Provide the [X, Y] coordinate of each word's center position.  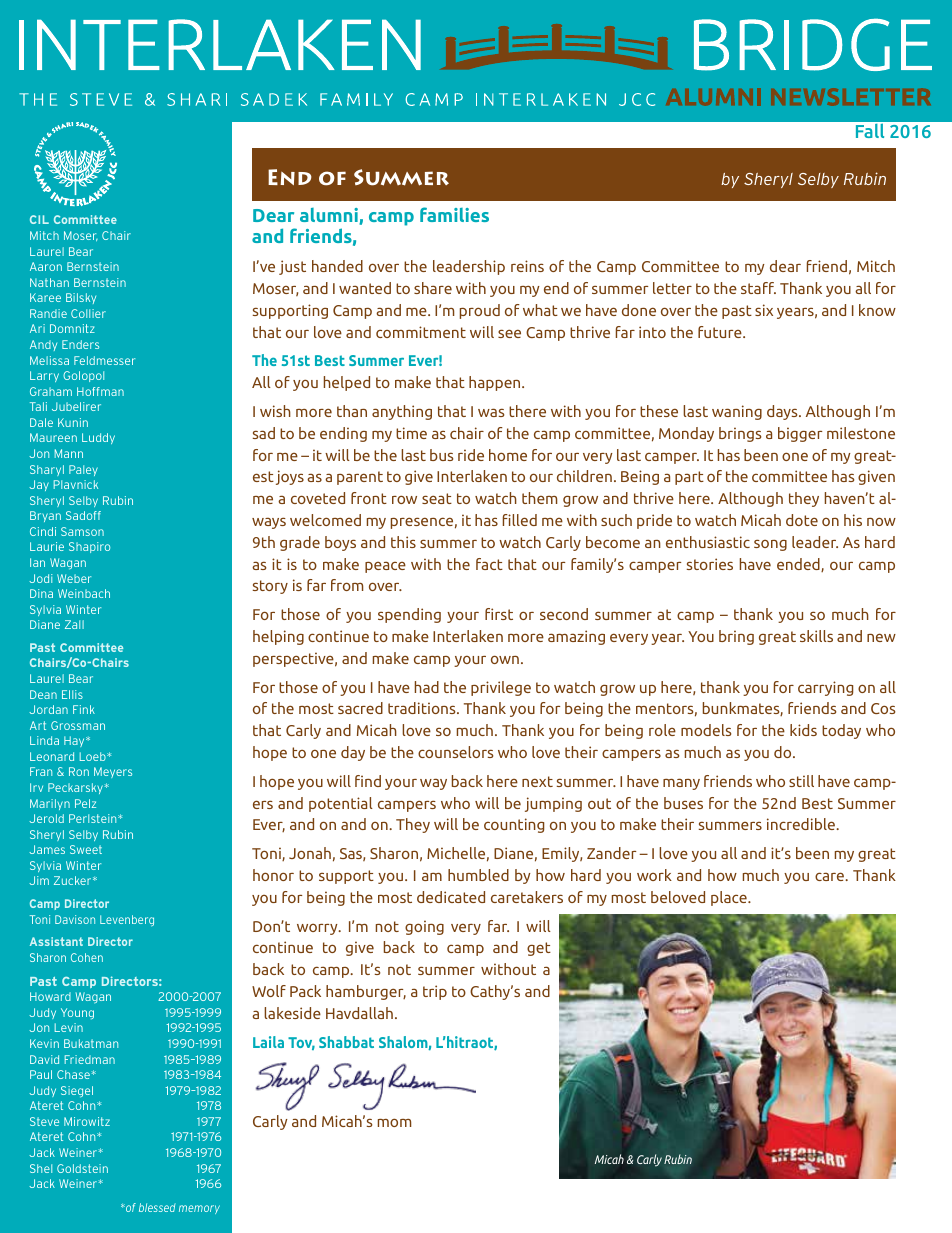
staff [758, 288]
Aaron [46, 266]
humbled [478, 875]
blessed [157, 1207]
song [770, 545]
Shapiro [89, 547]
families [454, 214]
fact [489, 564]
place [730, 898]
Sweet [86, 849]
